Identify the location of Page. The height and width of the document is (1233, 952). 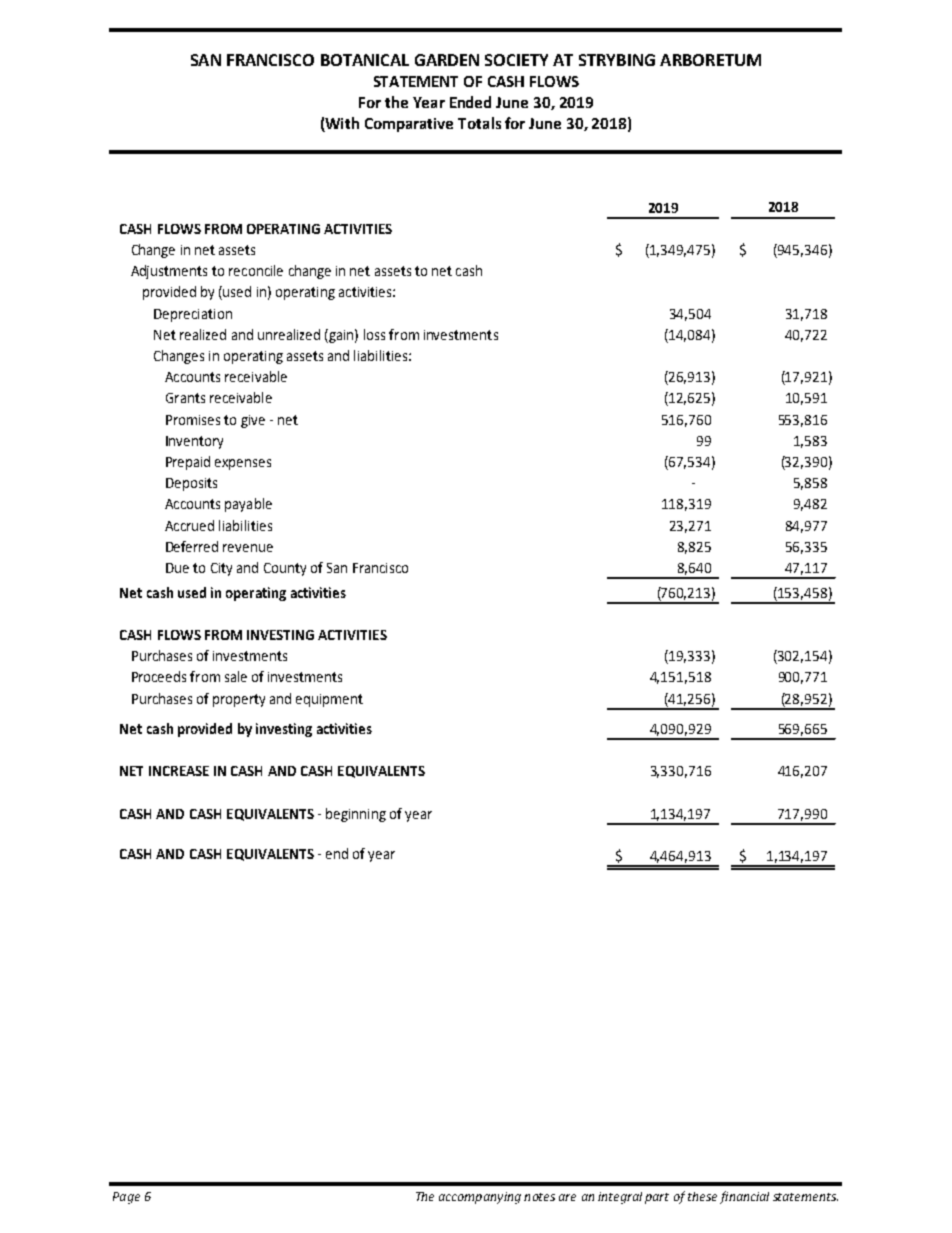
(126, 1198).
